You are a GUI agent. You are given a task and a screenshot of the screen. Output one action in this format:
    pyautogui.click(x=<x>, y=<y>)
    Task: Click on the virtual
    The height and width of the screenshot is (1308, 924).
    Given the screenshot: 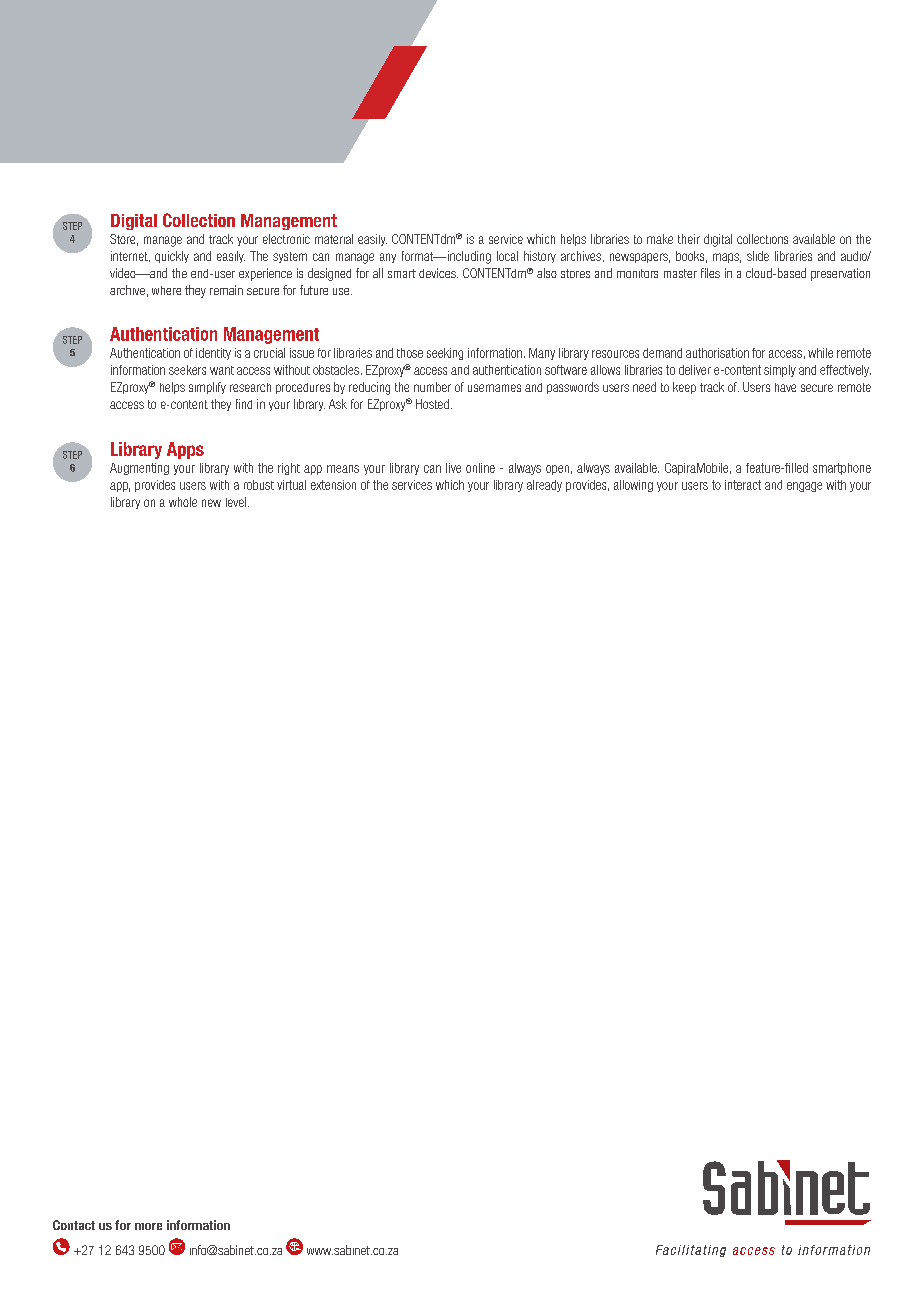 What is the action you would take?
    pyautogui.click(x=291, y=485)
